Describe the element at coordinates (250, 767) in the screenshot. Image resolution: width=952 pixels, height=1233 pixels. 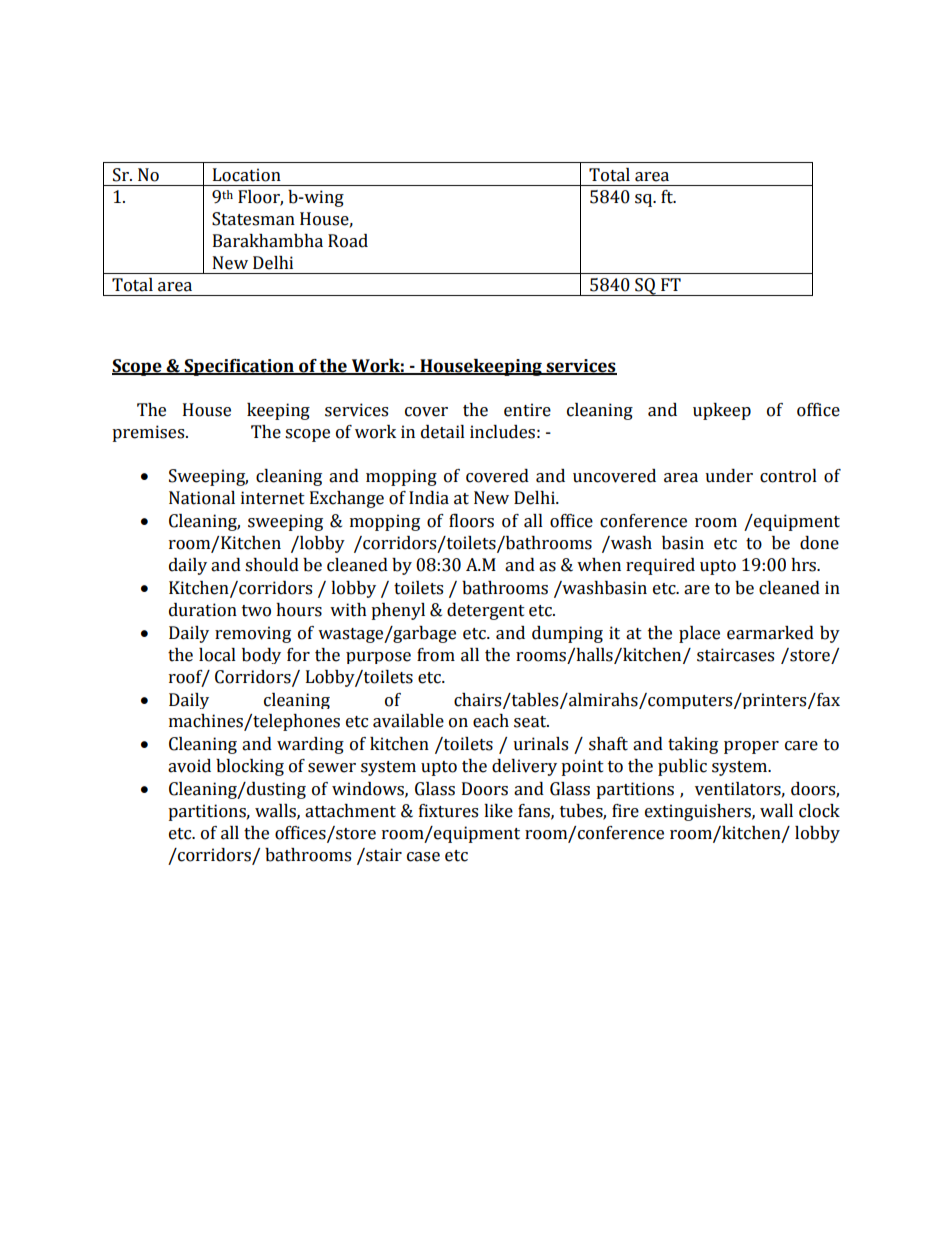
I see `blocking` at that location.
